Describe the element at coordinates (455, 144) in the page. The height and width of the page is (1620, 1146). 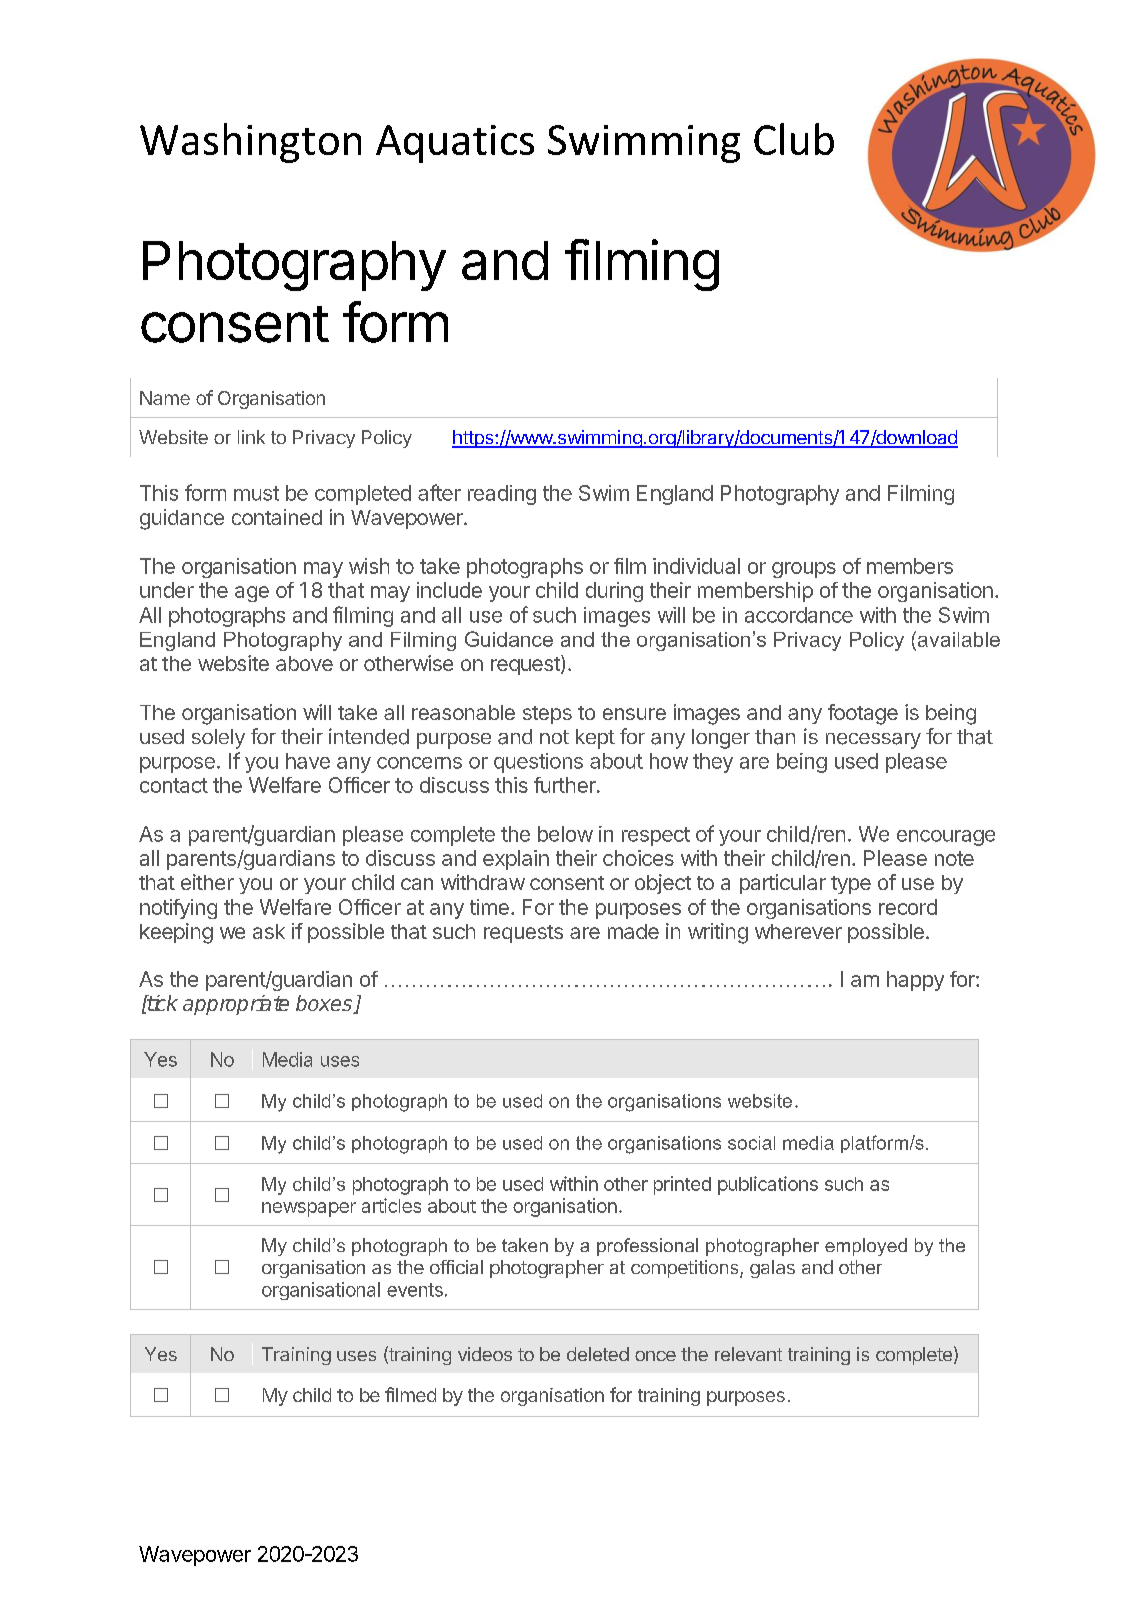
I see `Aquatics` at that location.
